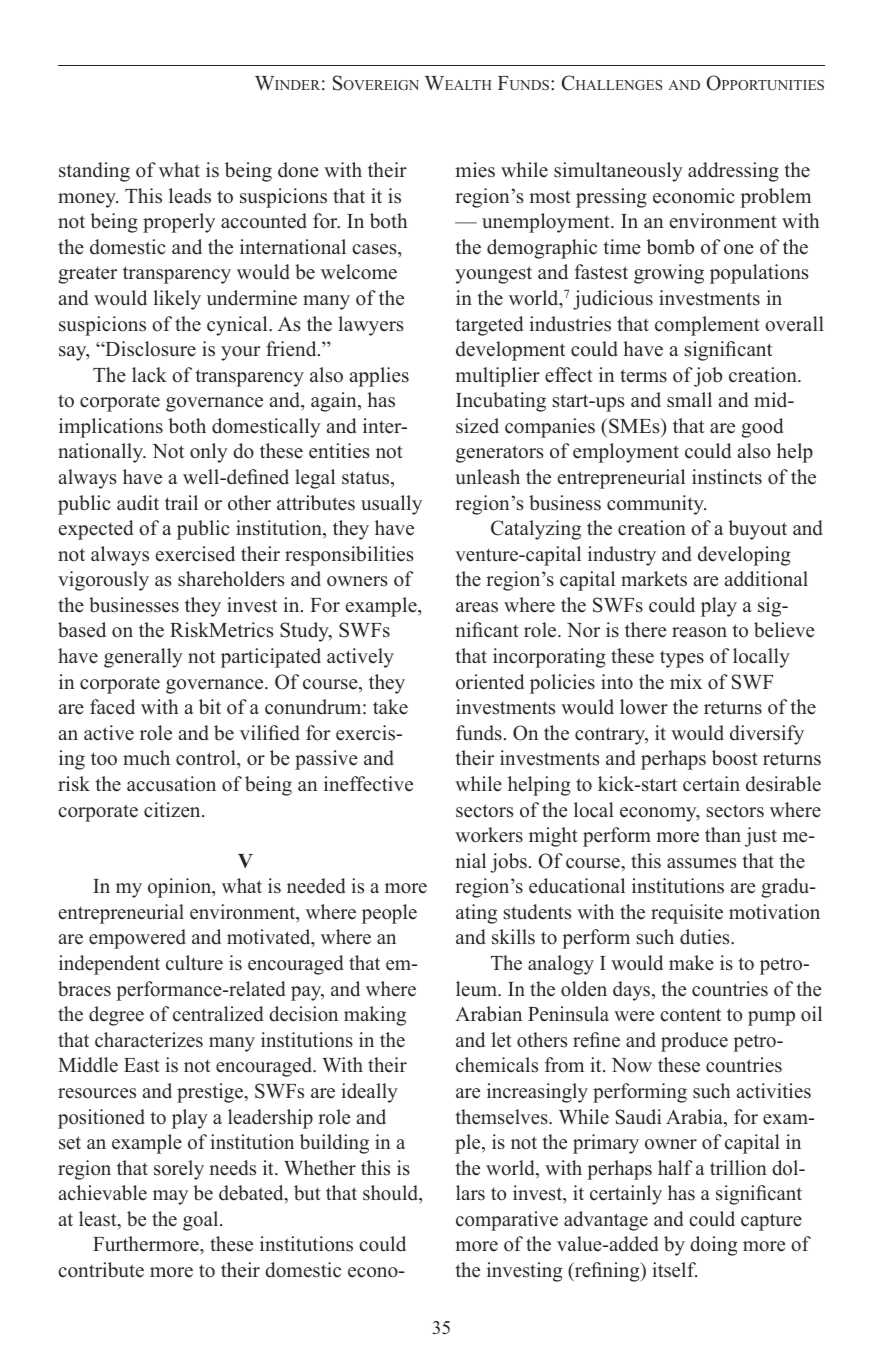 Image resolution: width=883 pixels, height=1372 pixels. I want to click on goal, so click(202, 1221).
